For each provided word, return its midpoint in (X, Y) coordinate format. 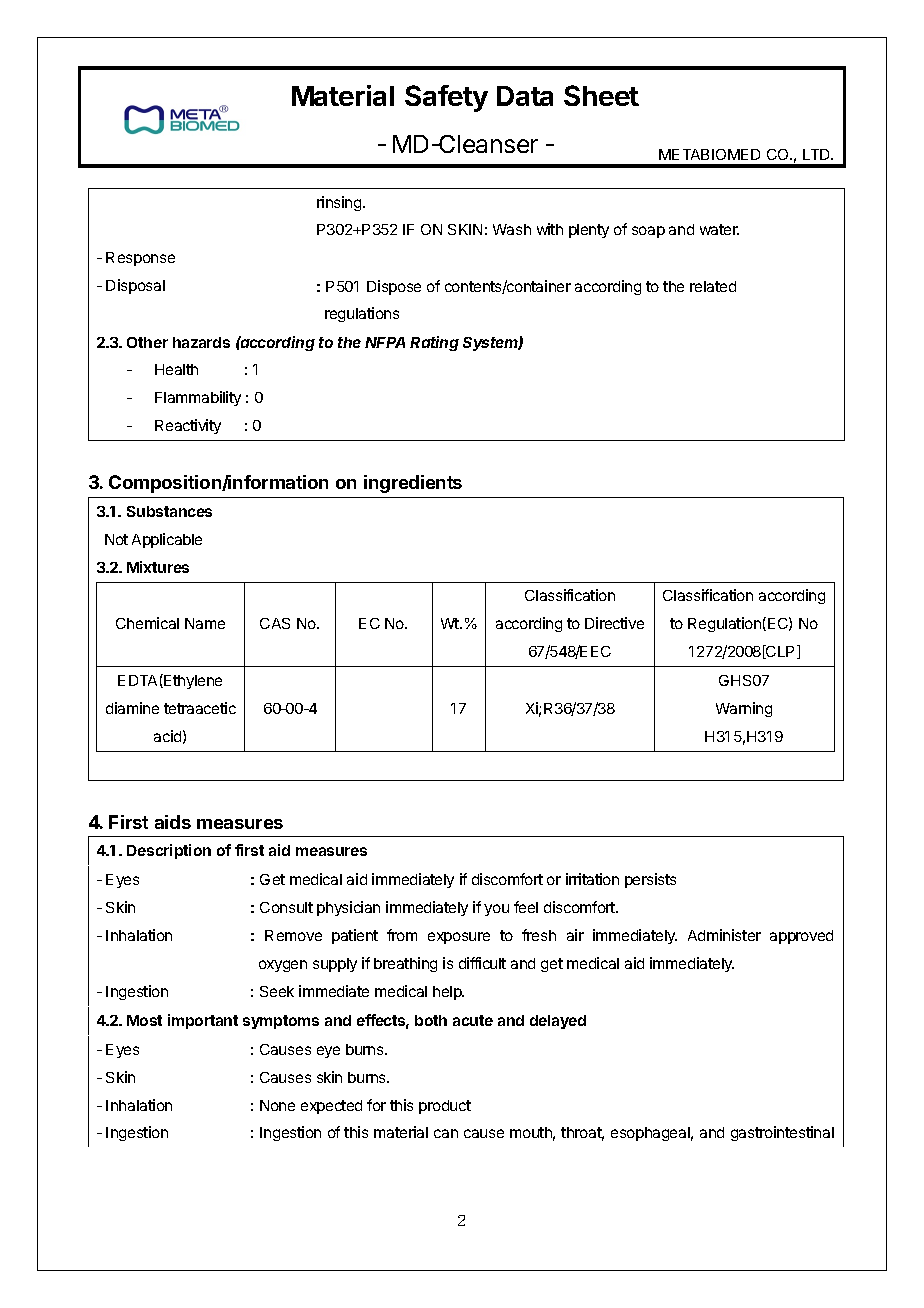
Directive (614, 623)
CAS (275, 623)
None (277, 1105)
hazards (201, 342)
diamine (132, 708)
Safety (446, 98)
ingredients (413, 484)
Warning (744, 709)
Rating (434, 343)
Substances (169, 511)
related (713, 286)
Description (169, 851)
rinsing (340, 203)
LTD (817, 154)
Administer (724, 935)
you (496, 910)
